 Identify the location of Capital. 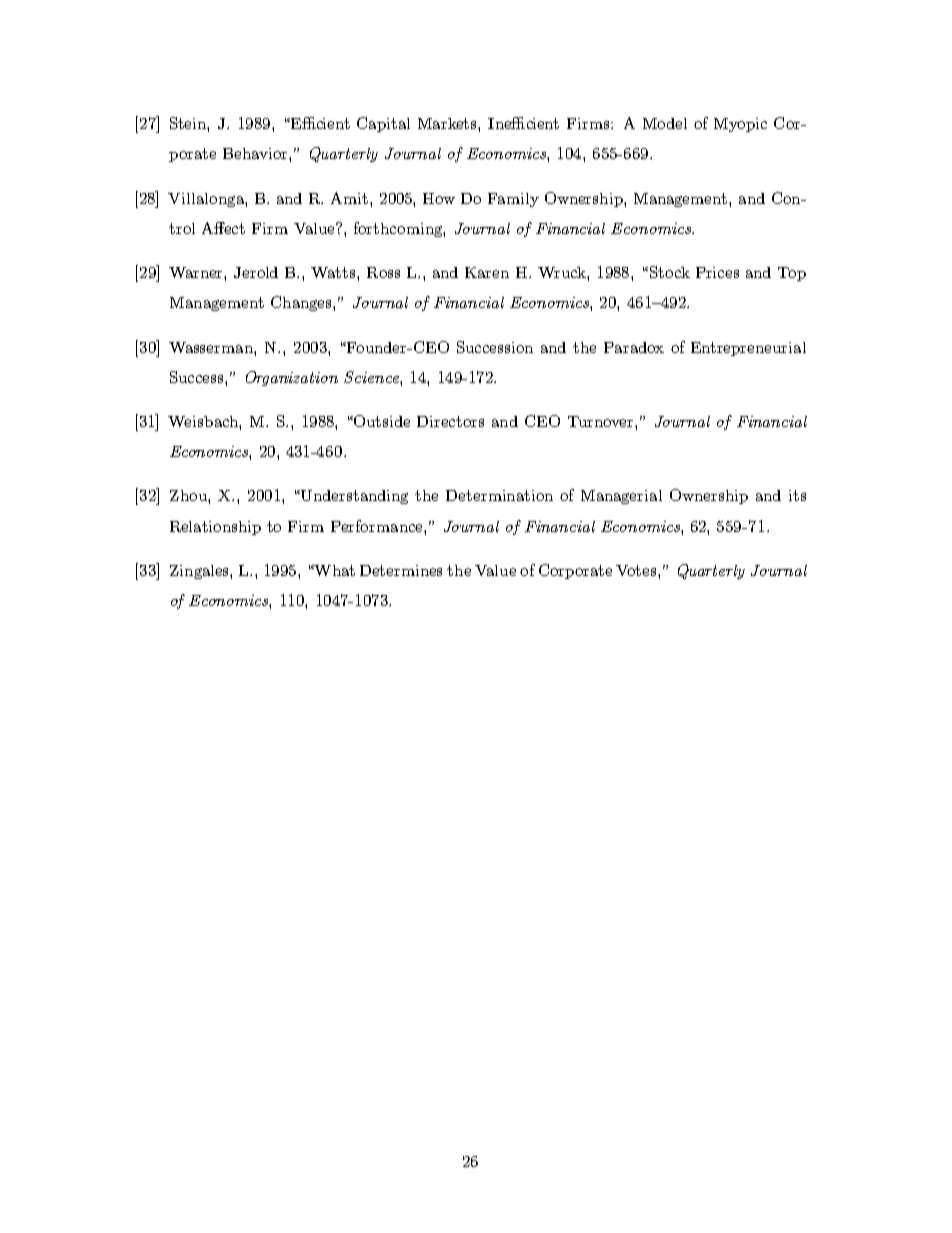
(383, 124).
